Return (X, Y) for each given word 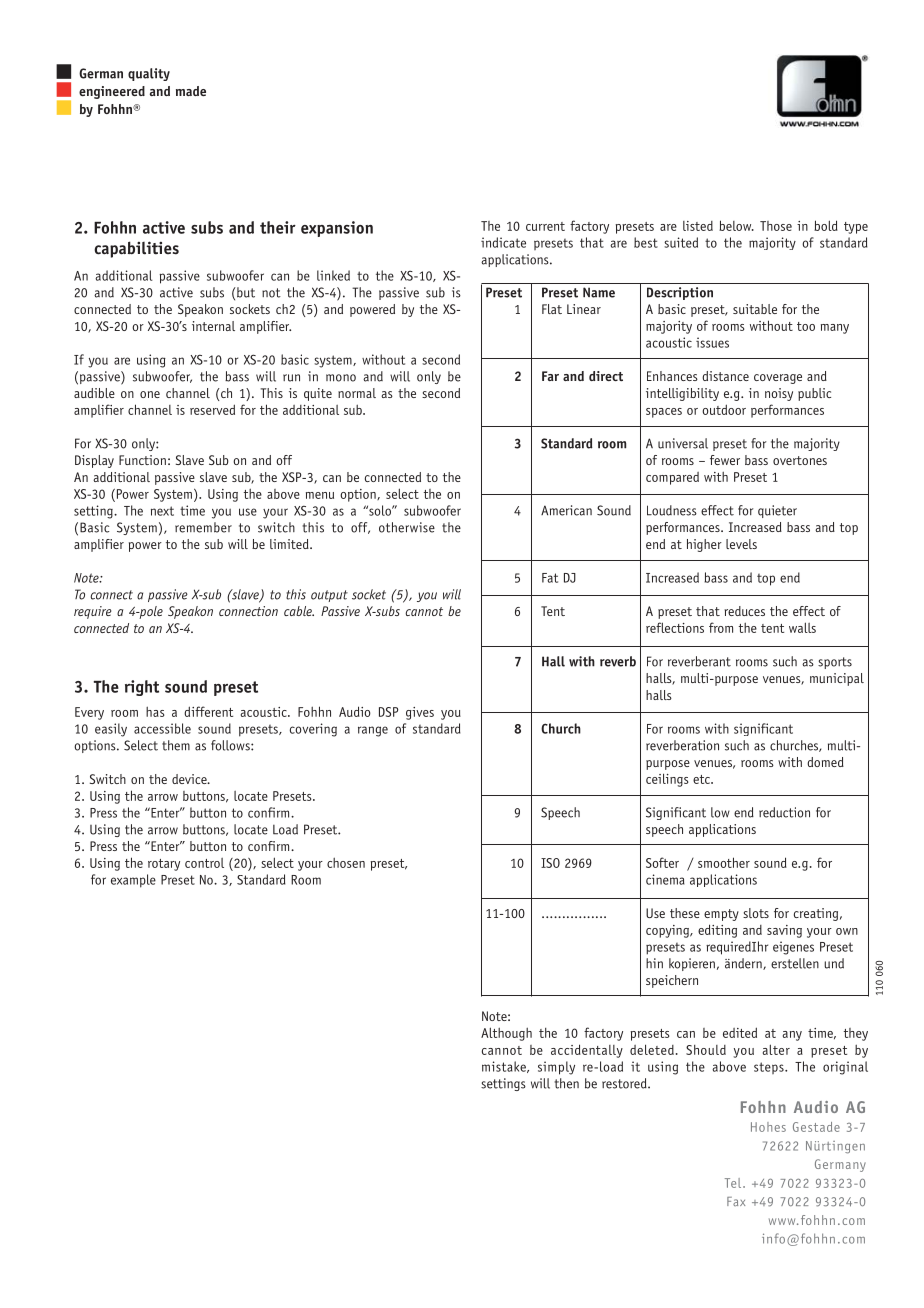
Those (776, 226)
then (566, 1083)
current (545, 226)
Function (142, 460)
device (190, 779)
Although (506, 1034)
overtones (800, 460)
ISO (550, 863)
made (191, 91)
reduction (784, 812)
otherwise (407, 527)
